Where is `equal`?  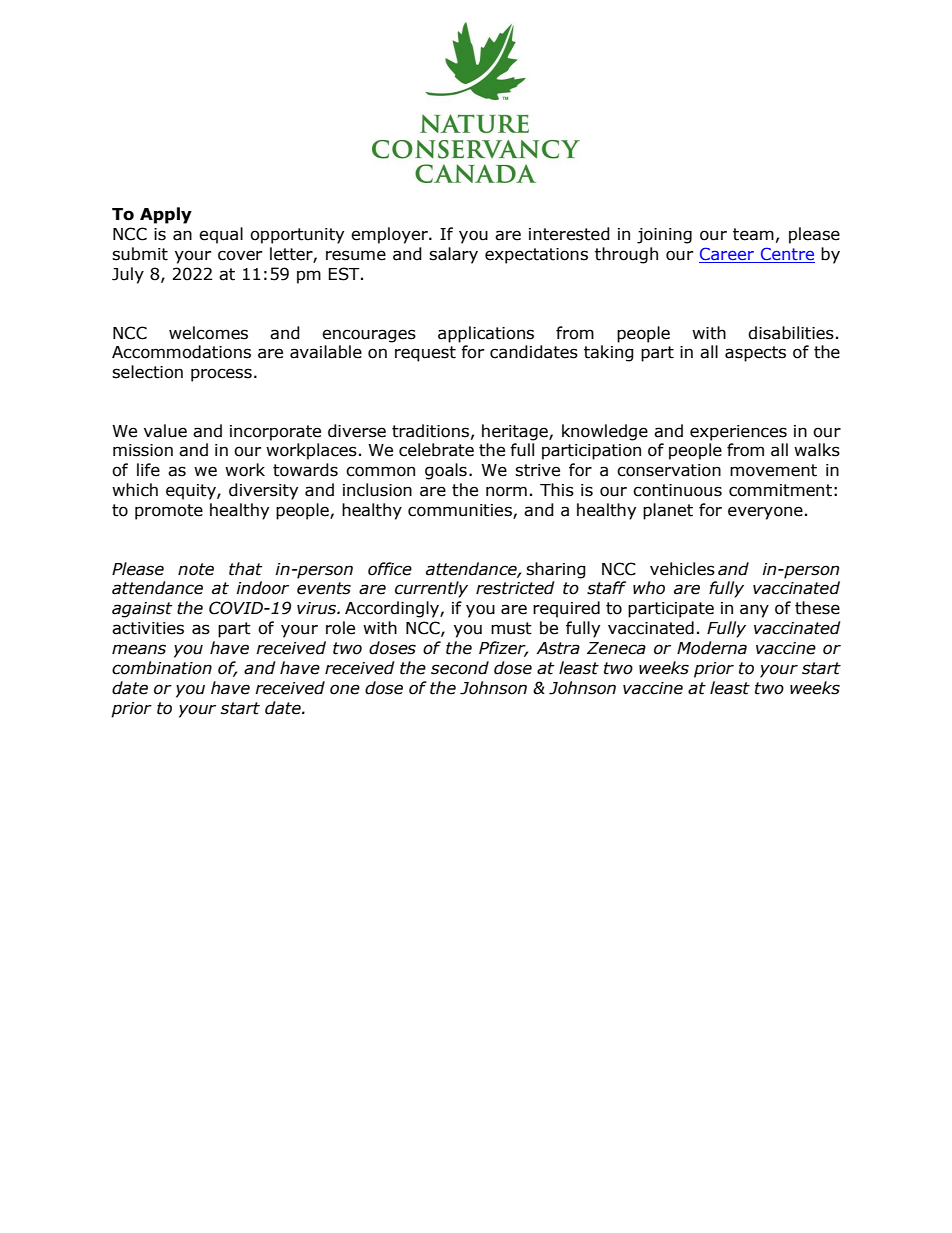
equal is located at coordinates (221, 235).
